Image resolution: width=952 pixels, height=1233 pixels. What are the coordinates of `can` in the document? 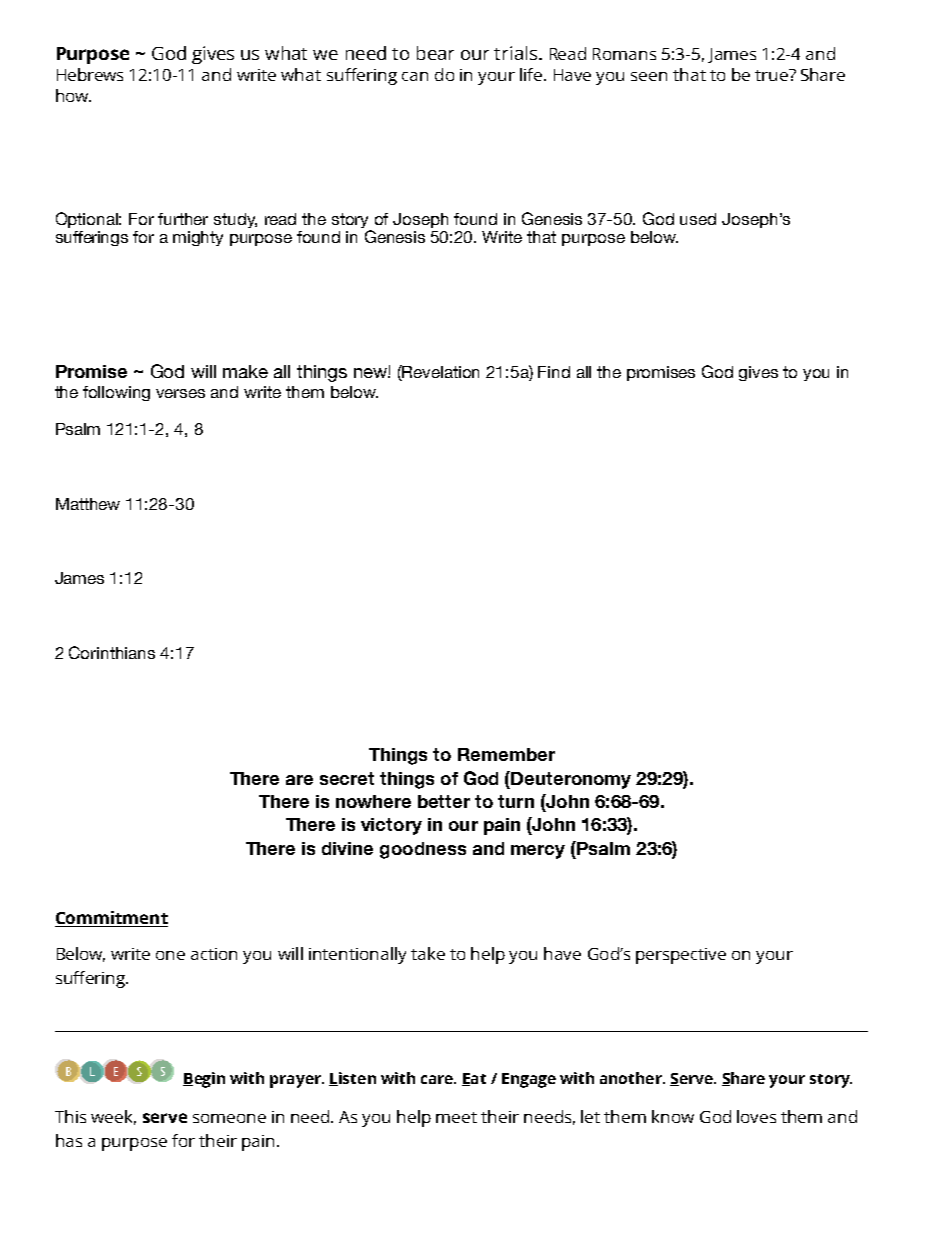 It's located at (415, 76).
